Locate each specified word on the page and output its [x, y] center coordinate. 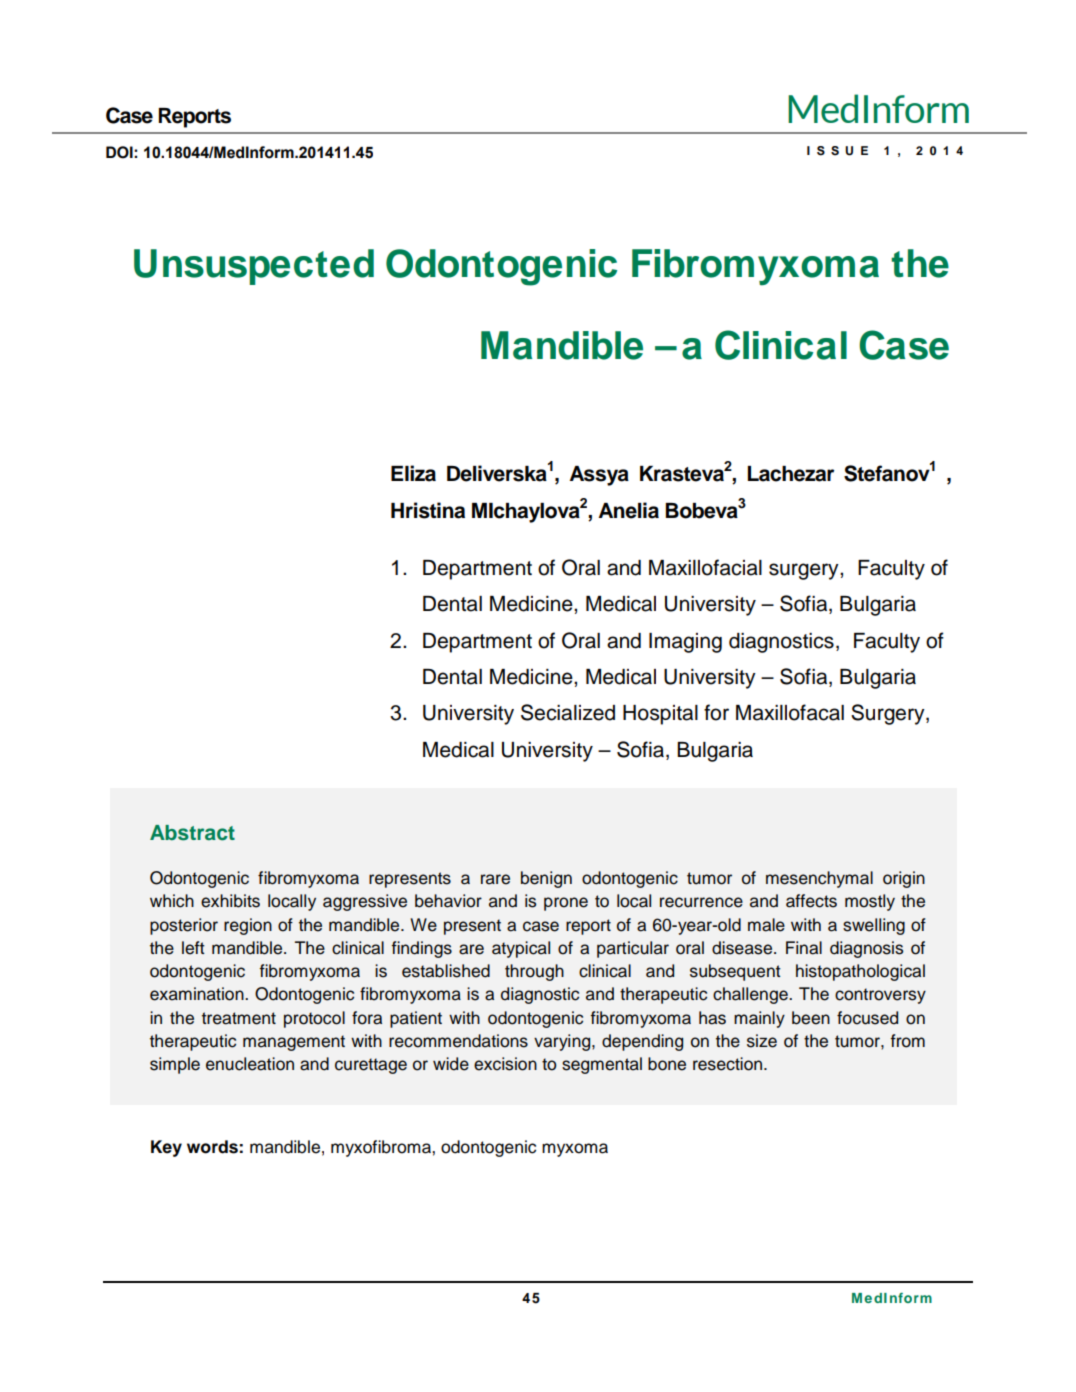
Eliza [413, 473]
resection [729, 1064]
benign [546, 879]
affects [811, 901]
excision [505, 1064]
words [212, 1147]
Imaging [685, 643]
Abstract [192, 833]
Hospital [660, 715]
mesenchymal [819, 879]
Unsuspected [254, 267]
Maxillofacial [705, 567]
